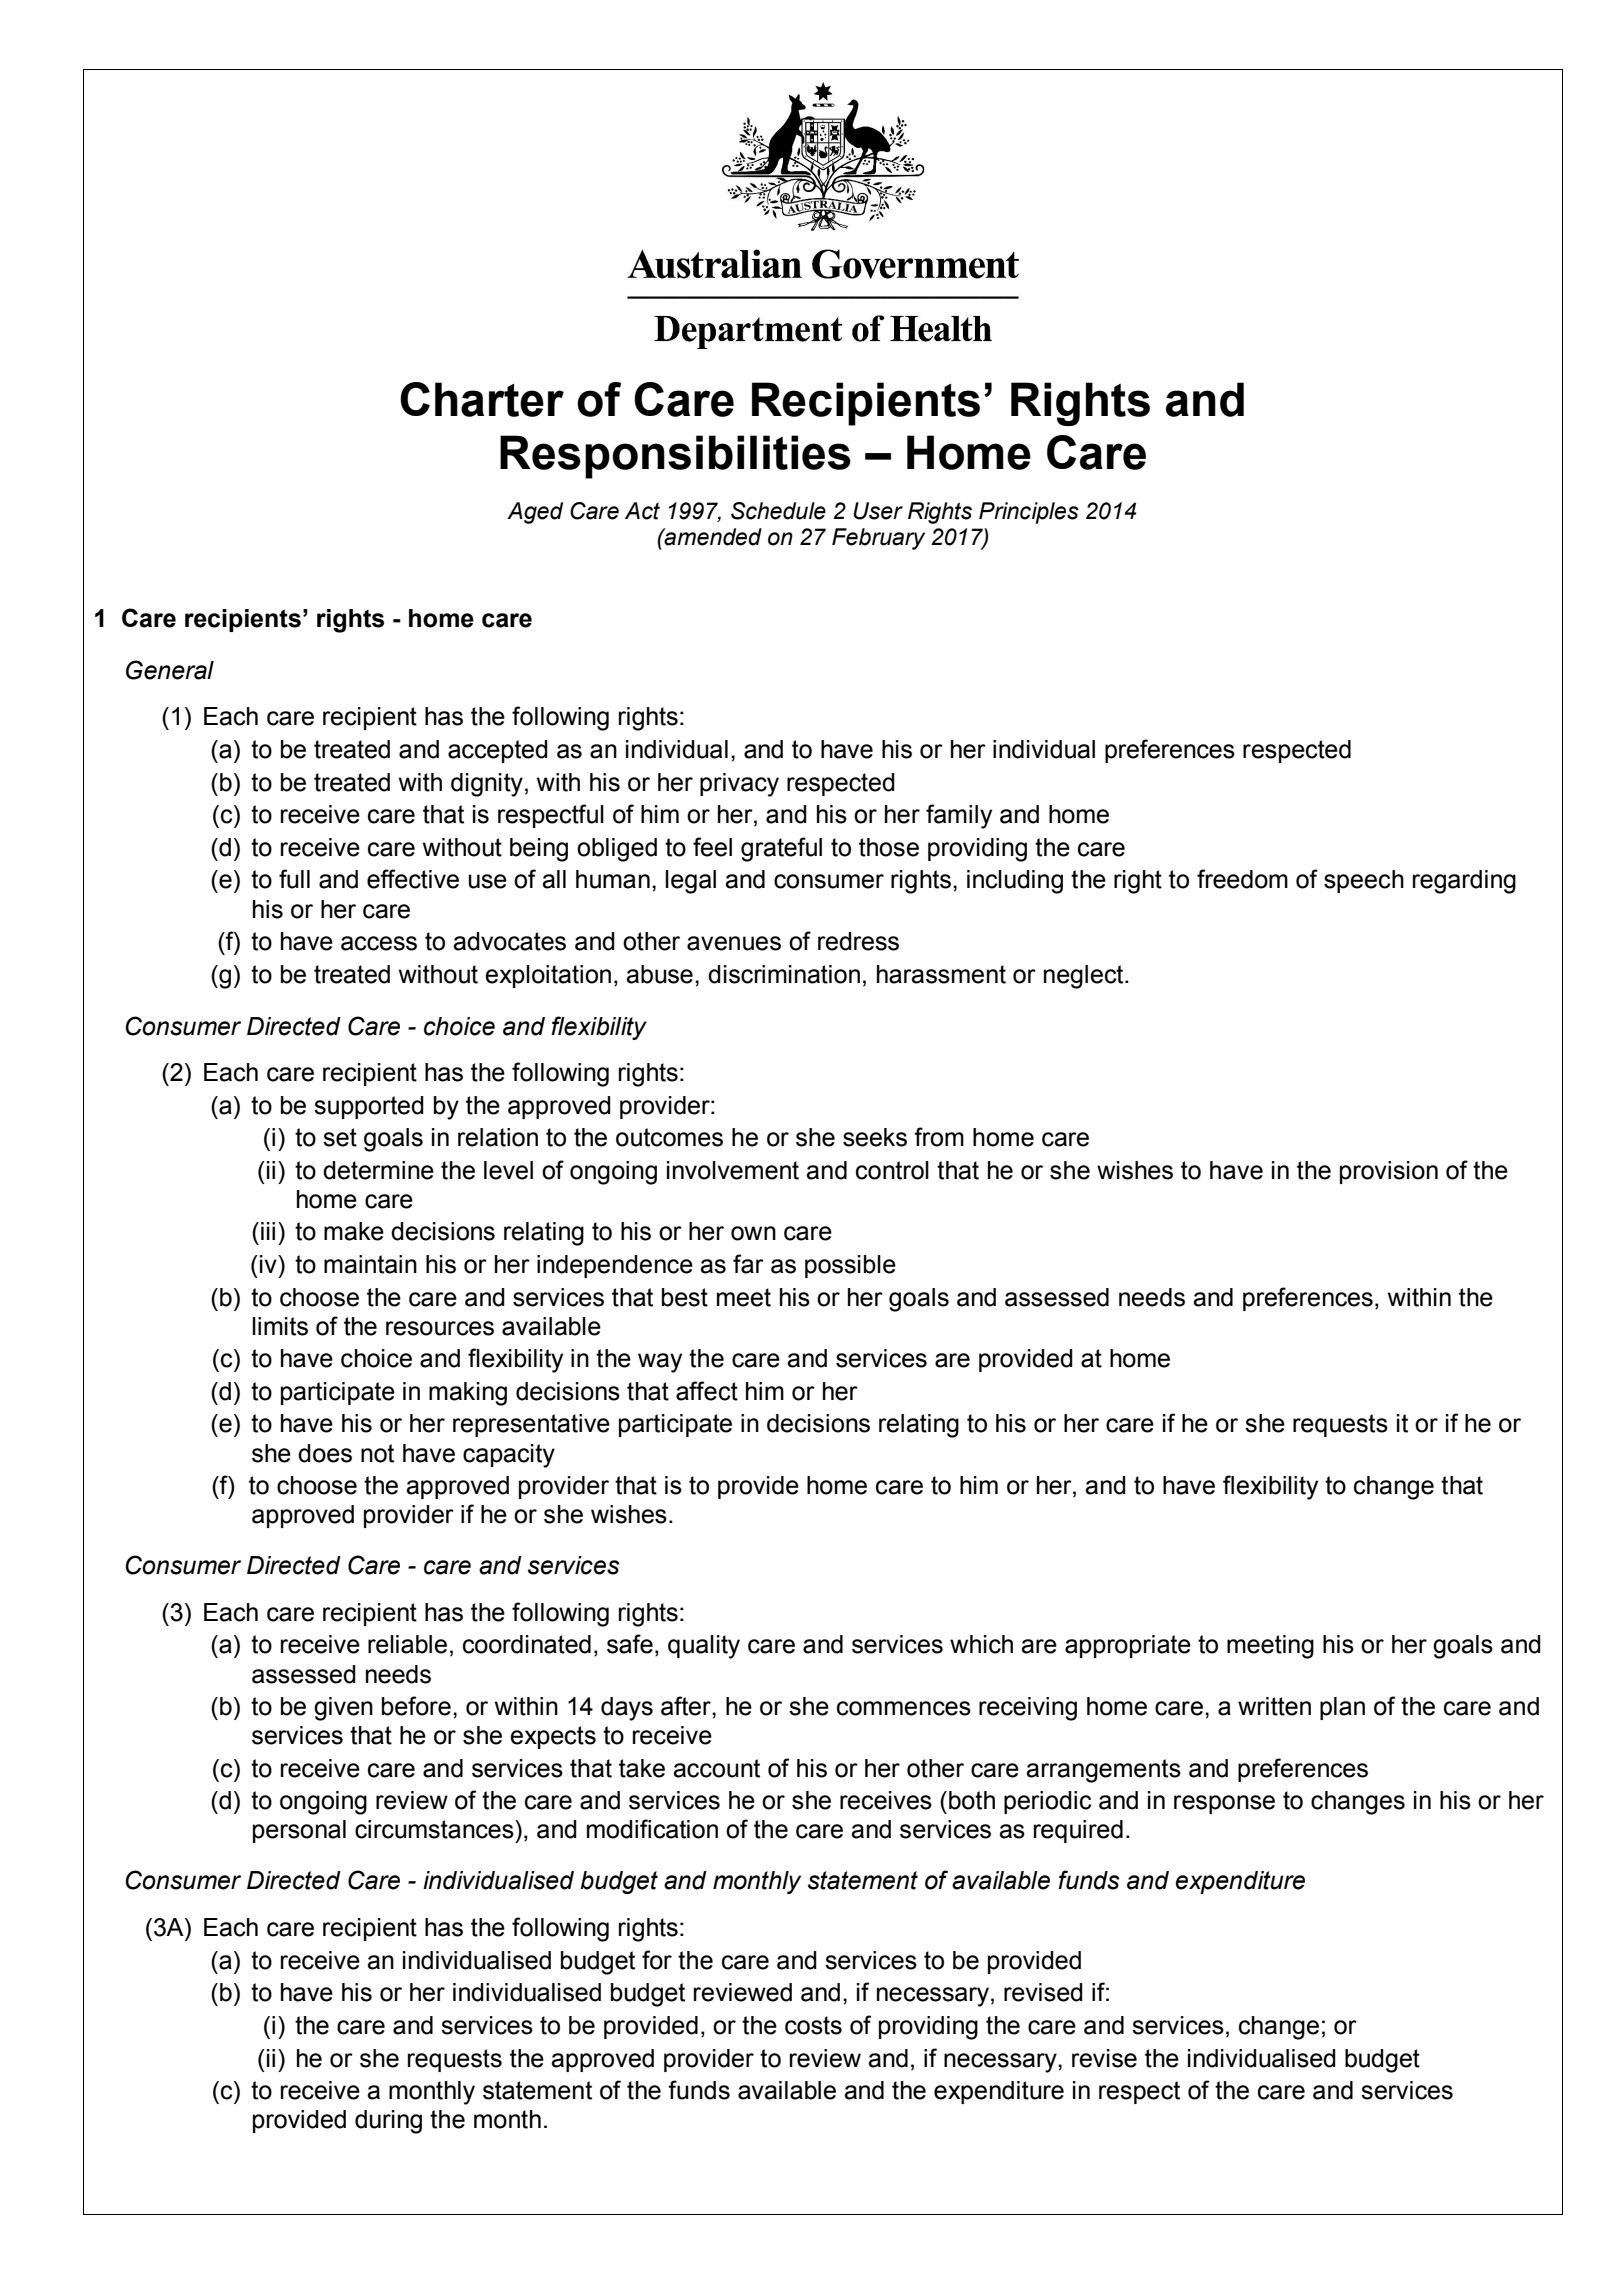 This screenshot has width=1622, height=2294. I want to click on Charter, so click(482, 399).
